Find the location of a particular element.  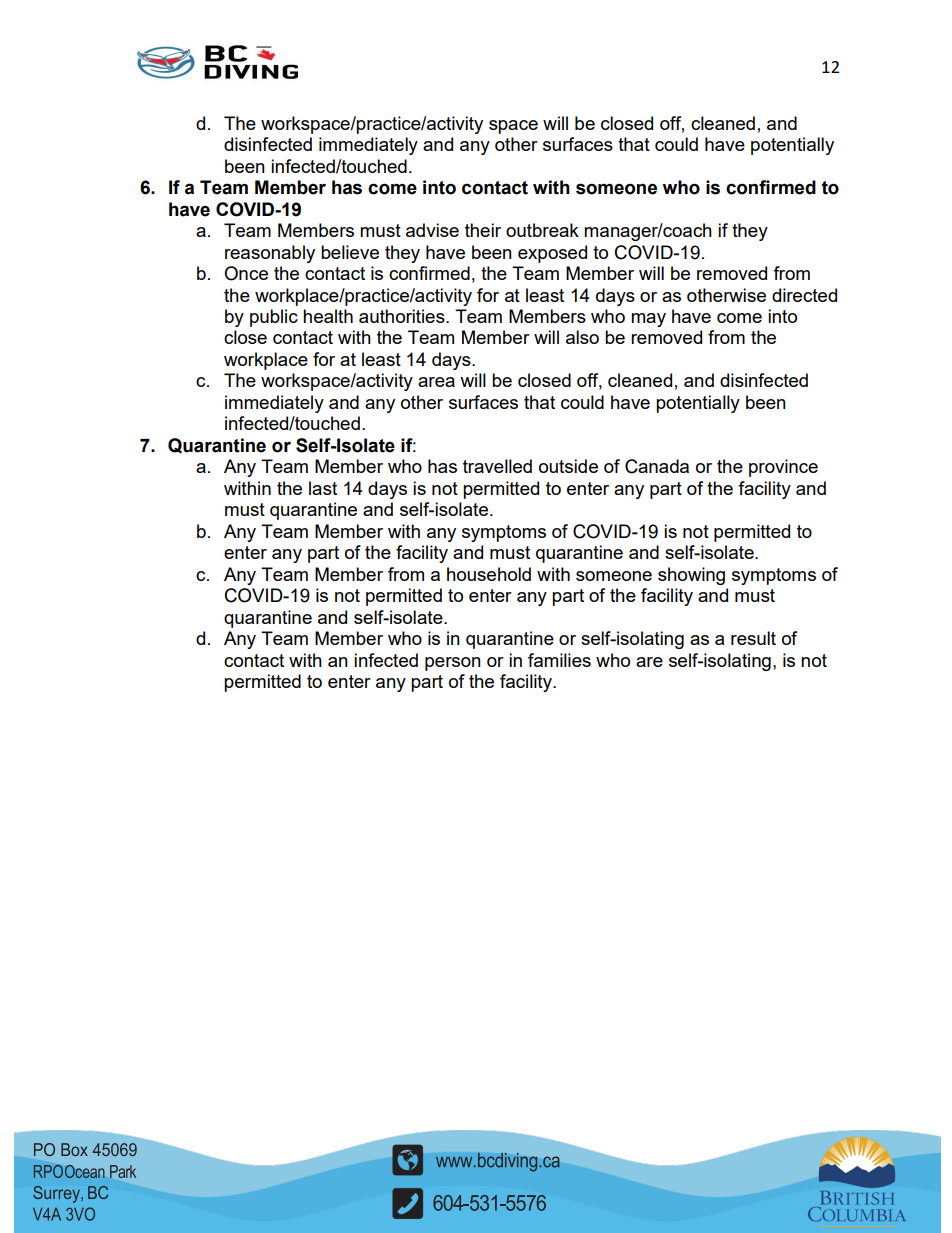

person is located at coordinates (453, 664).
